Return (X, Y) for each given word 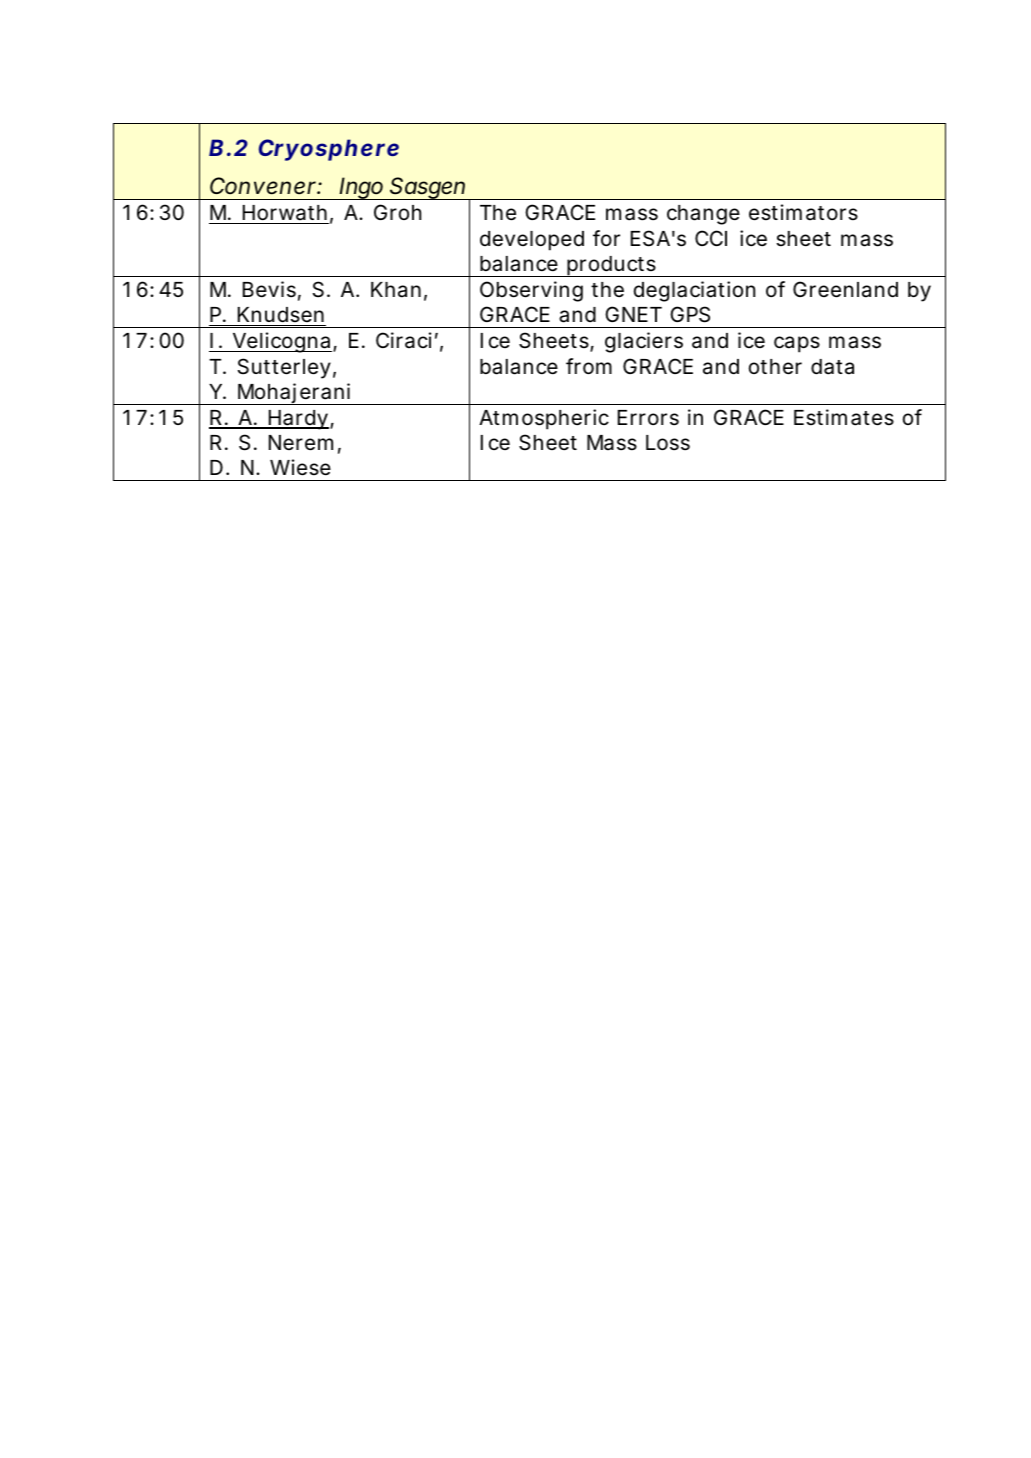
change (703, 215)
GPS (690, 314)
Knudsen (281, 315)
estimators (803, 212)
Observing (531, 291)
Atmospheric (544, 419)
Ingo (362, 188)
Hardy (297, 420)
